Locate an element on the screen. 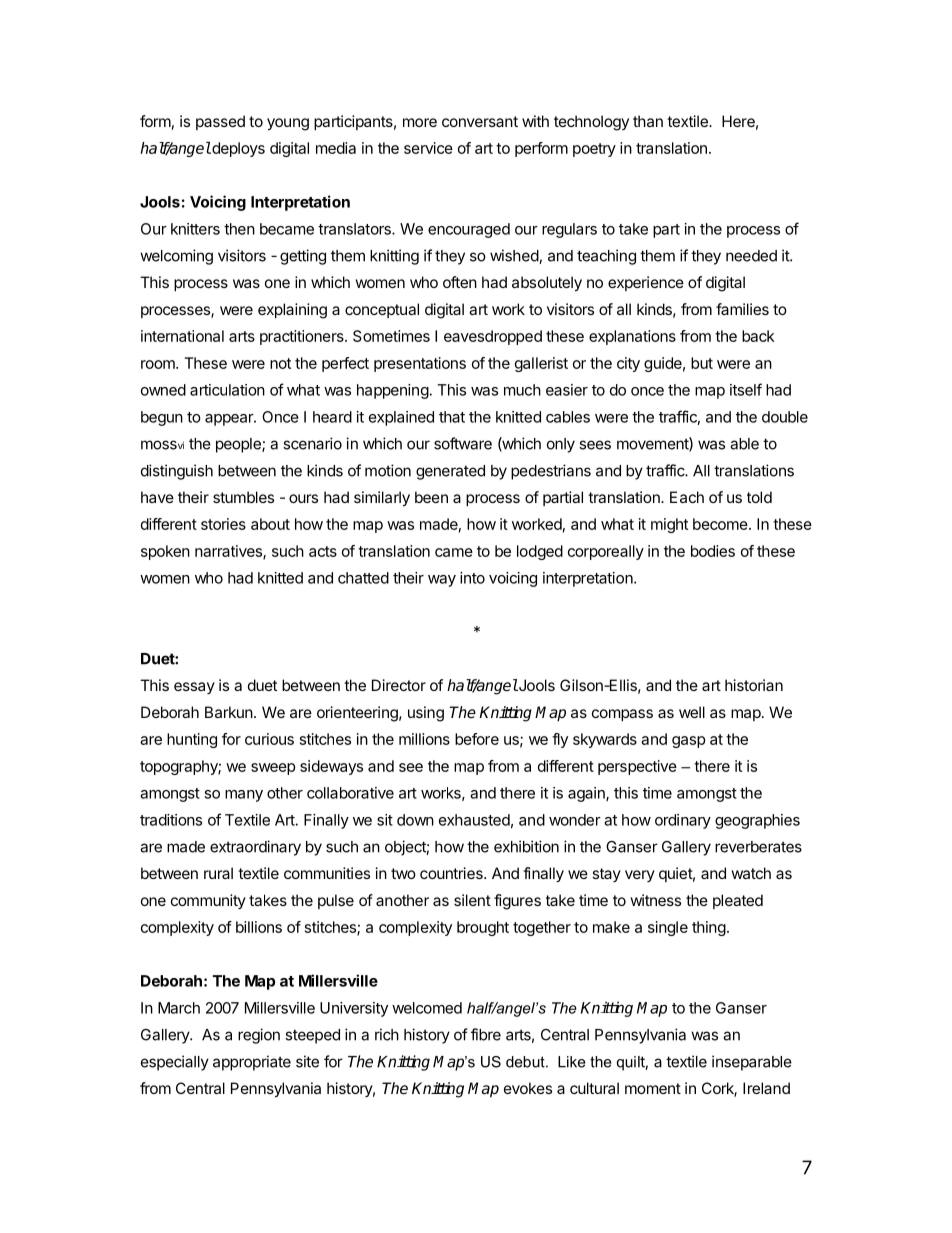 The image size is (952, 1233). into is located at coordinates (472, 578).
